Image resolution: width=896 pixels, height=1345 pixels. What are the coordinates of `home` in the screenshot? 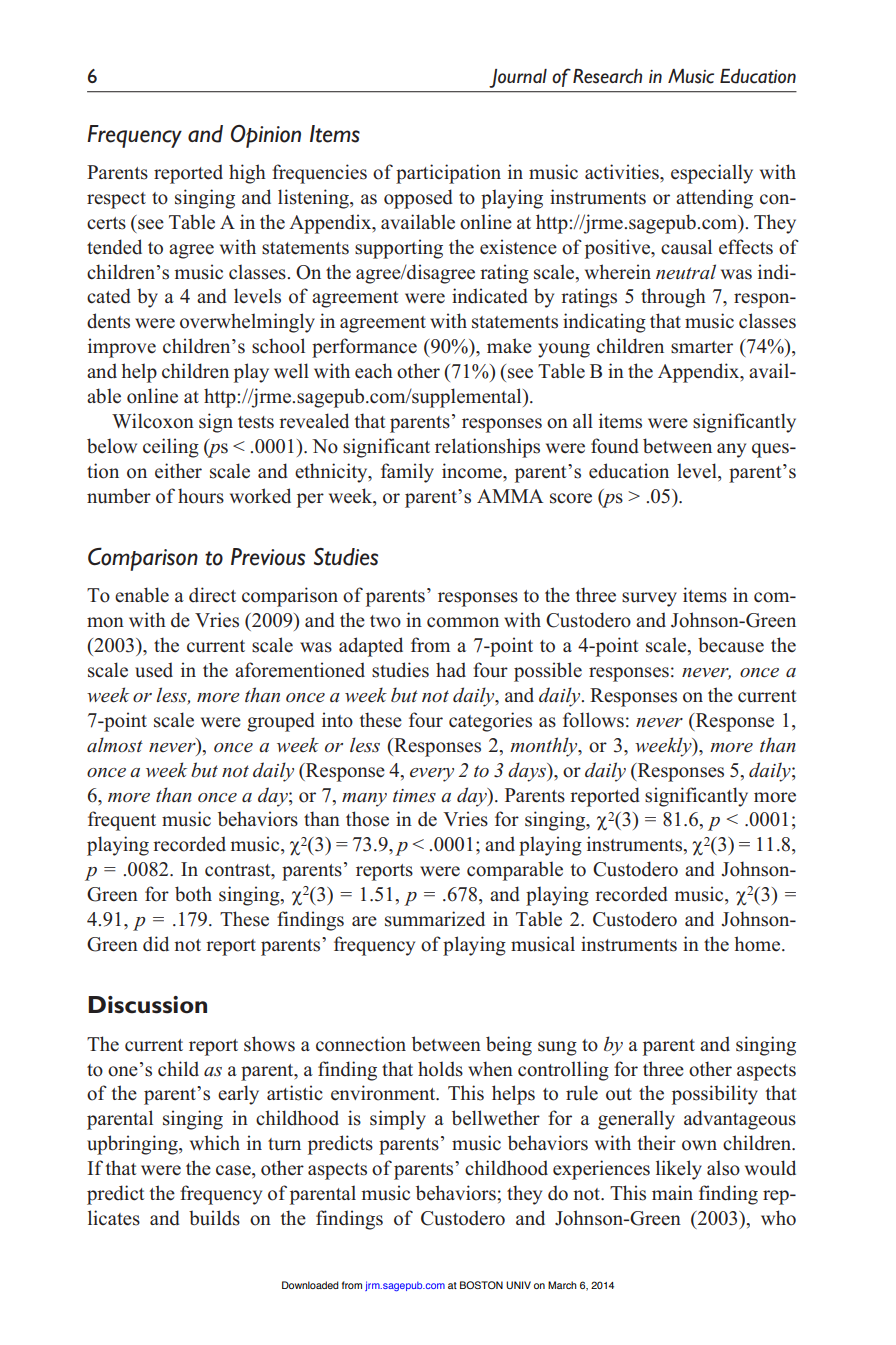 It's located at (758, 944).
